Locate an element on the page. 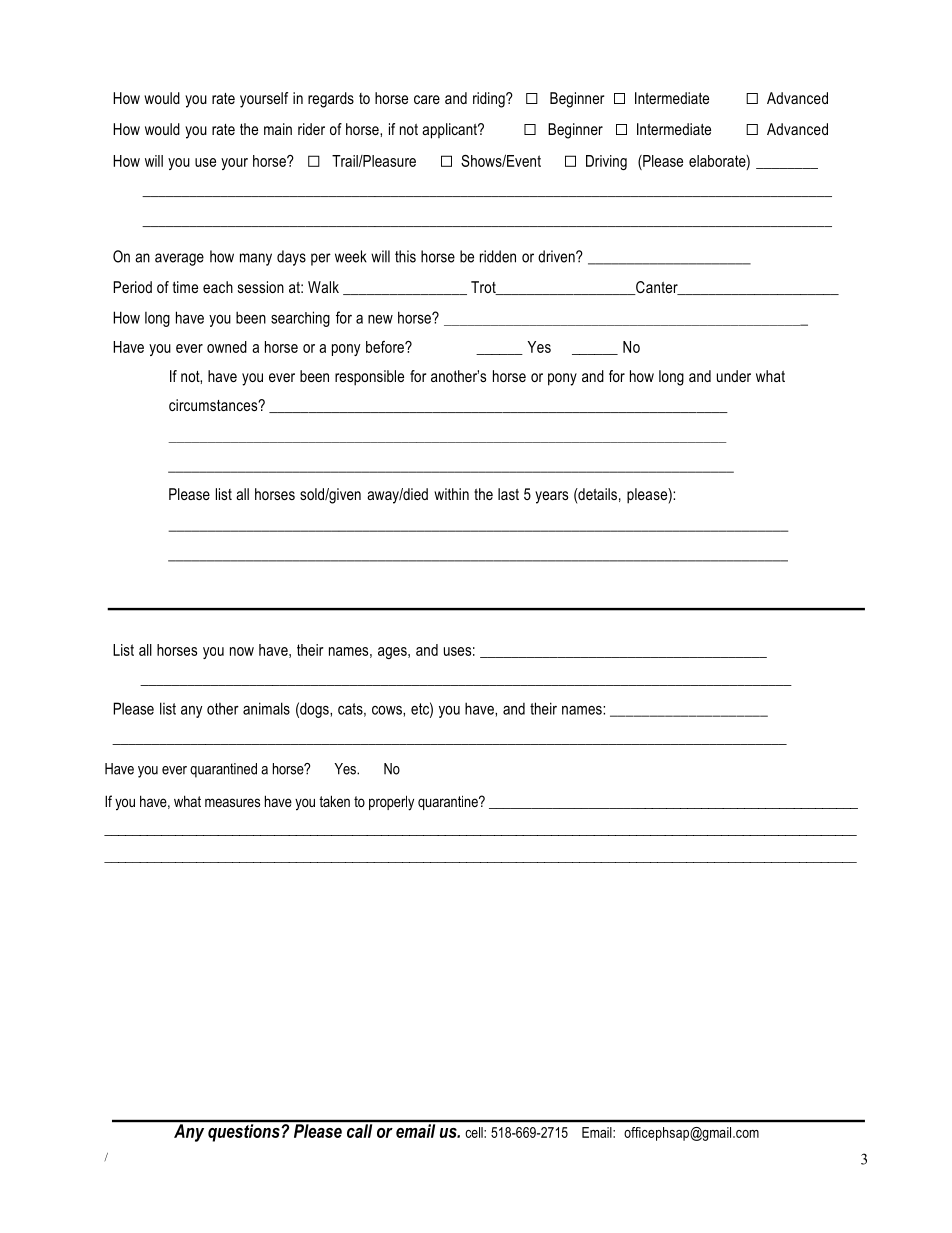  properly is located at coordinates (391, 803).
